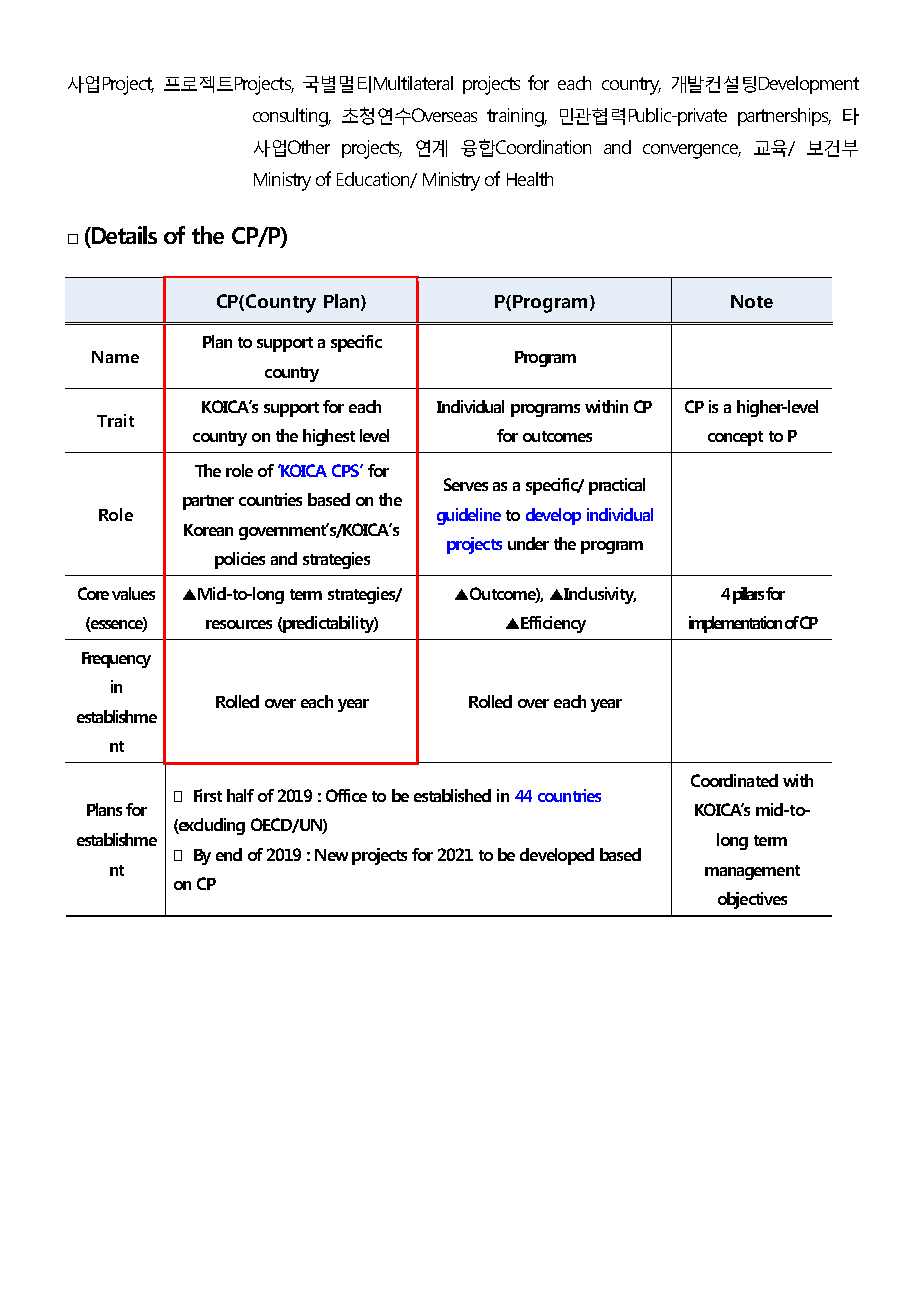  Describe the element at coordinates (229, 854) in the document. I see `end` at that location.
